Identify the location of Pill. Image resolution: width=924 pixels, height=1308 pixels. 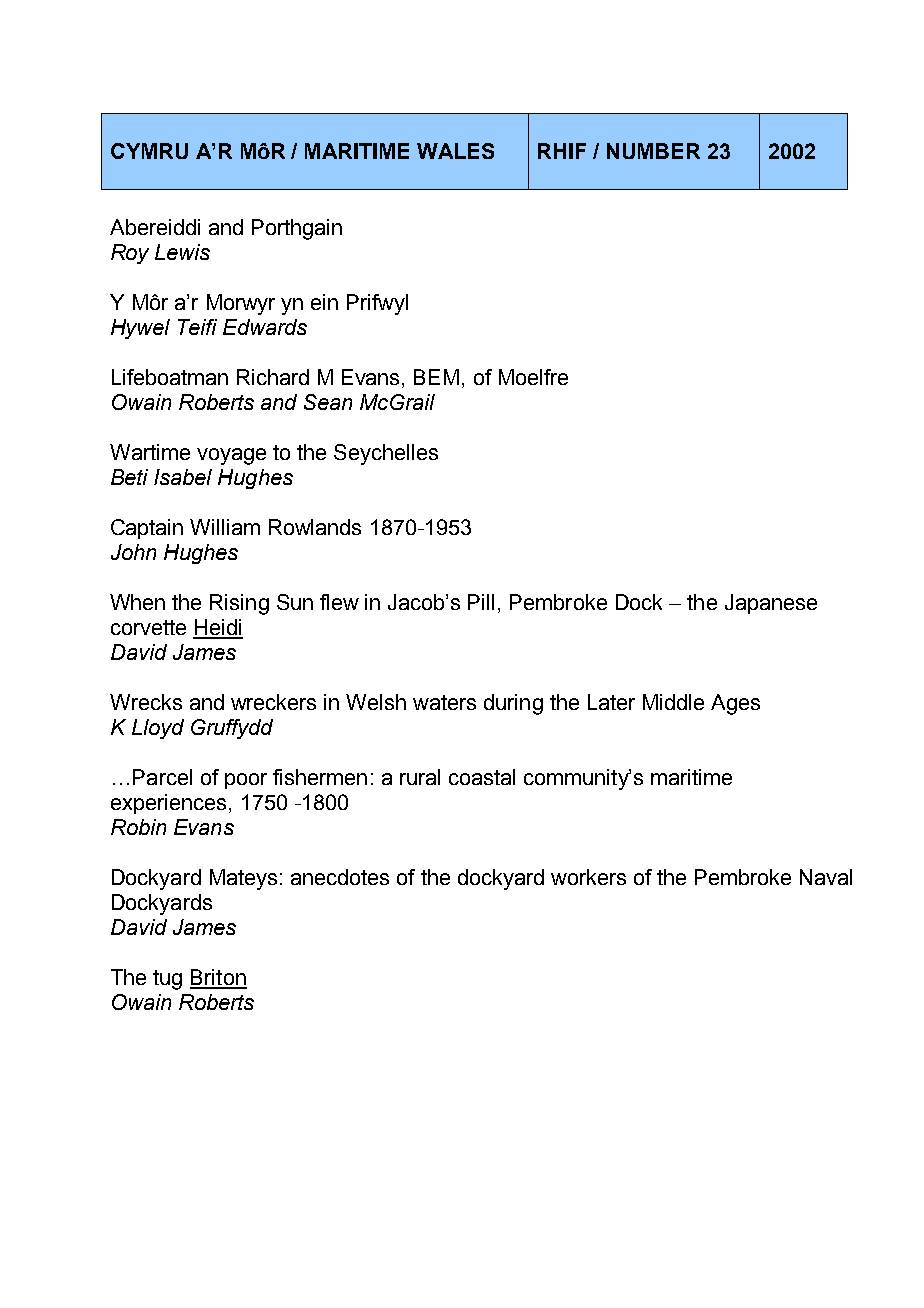
(481, 602).
